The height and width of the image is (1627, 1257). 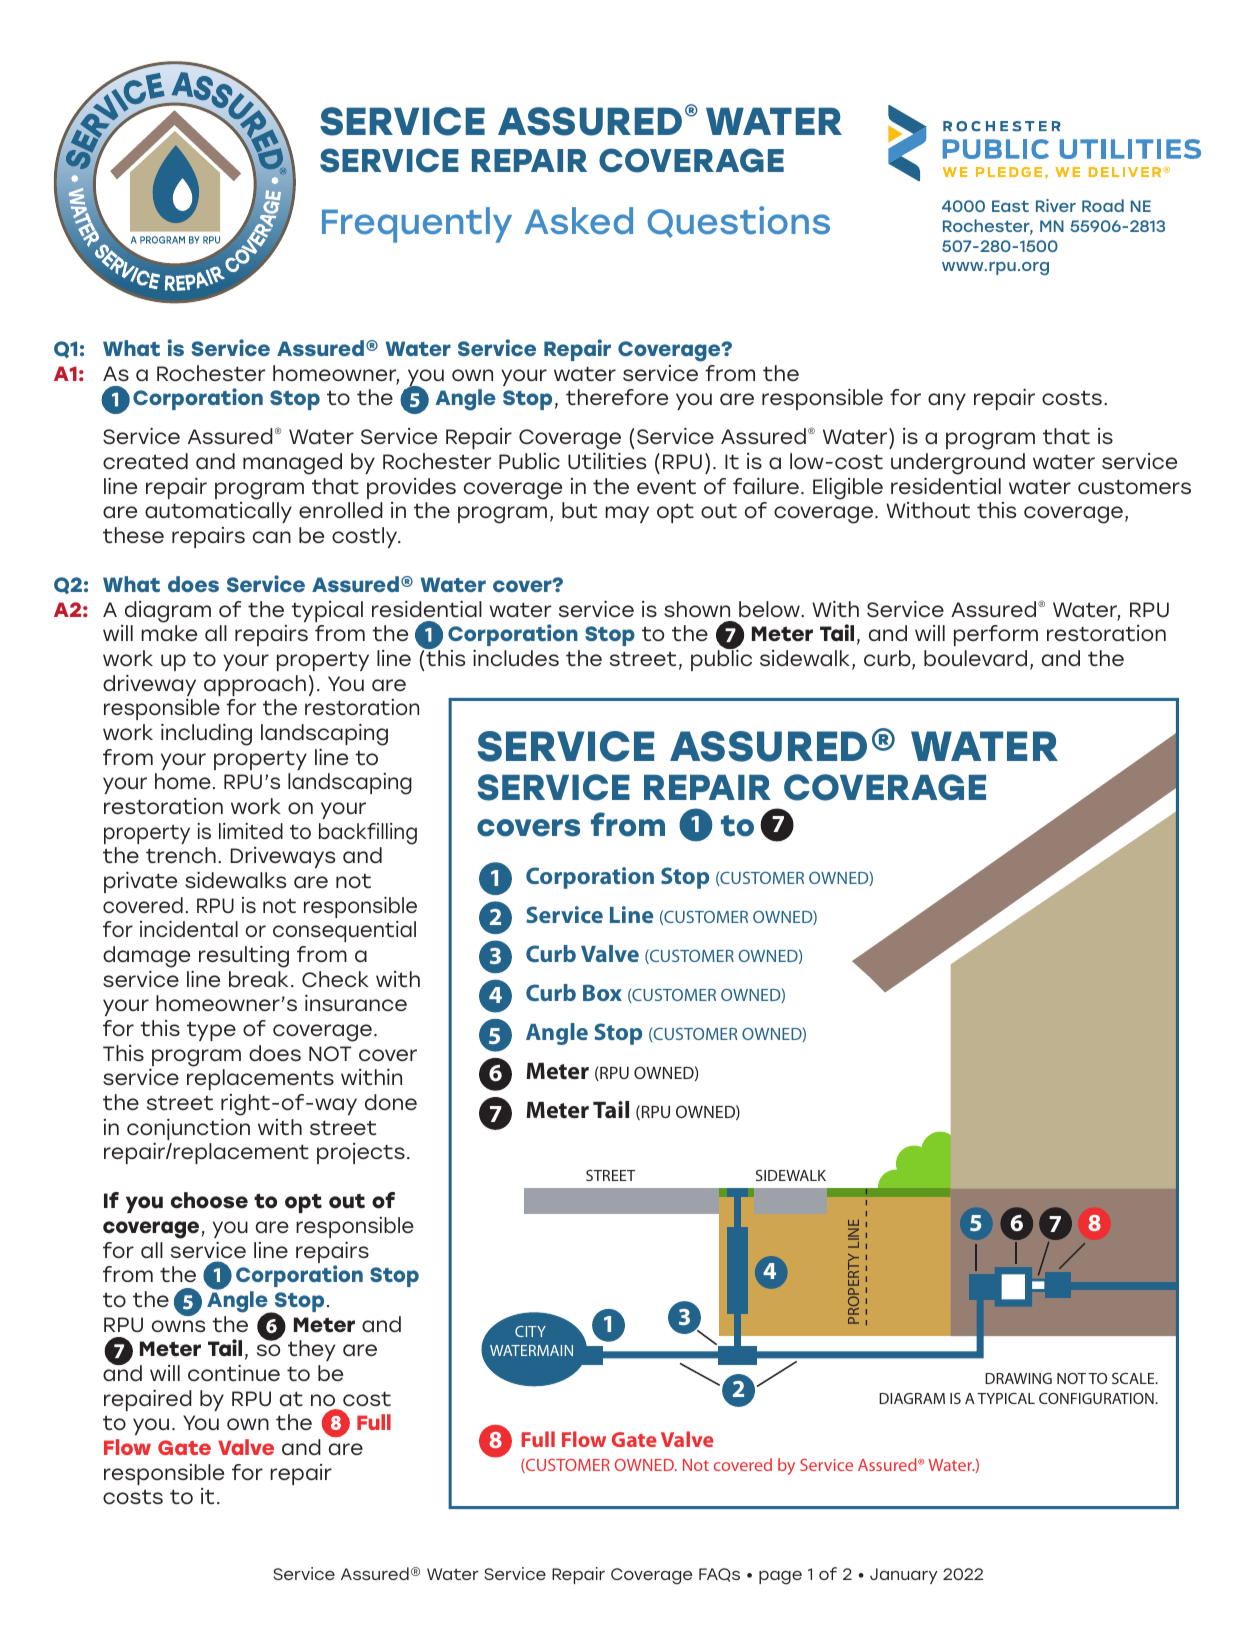 I want to click on shown, so click(x=697, y=609).
